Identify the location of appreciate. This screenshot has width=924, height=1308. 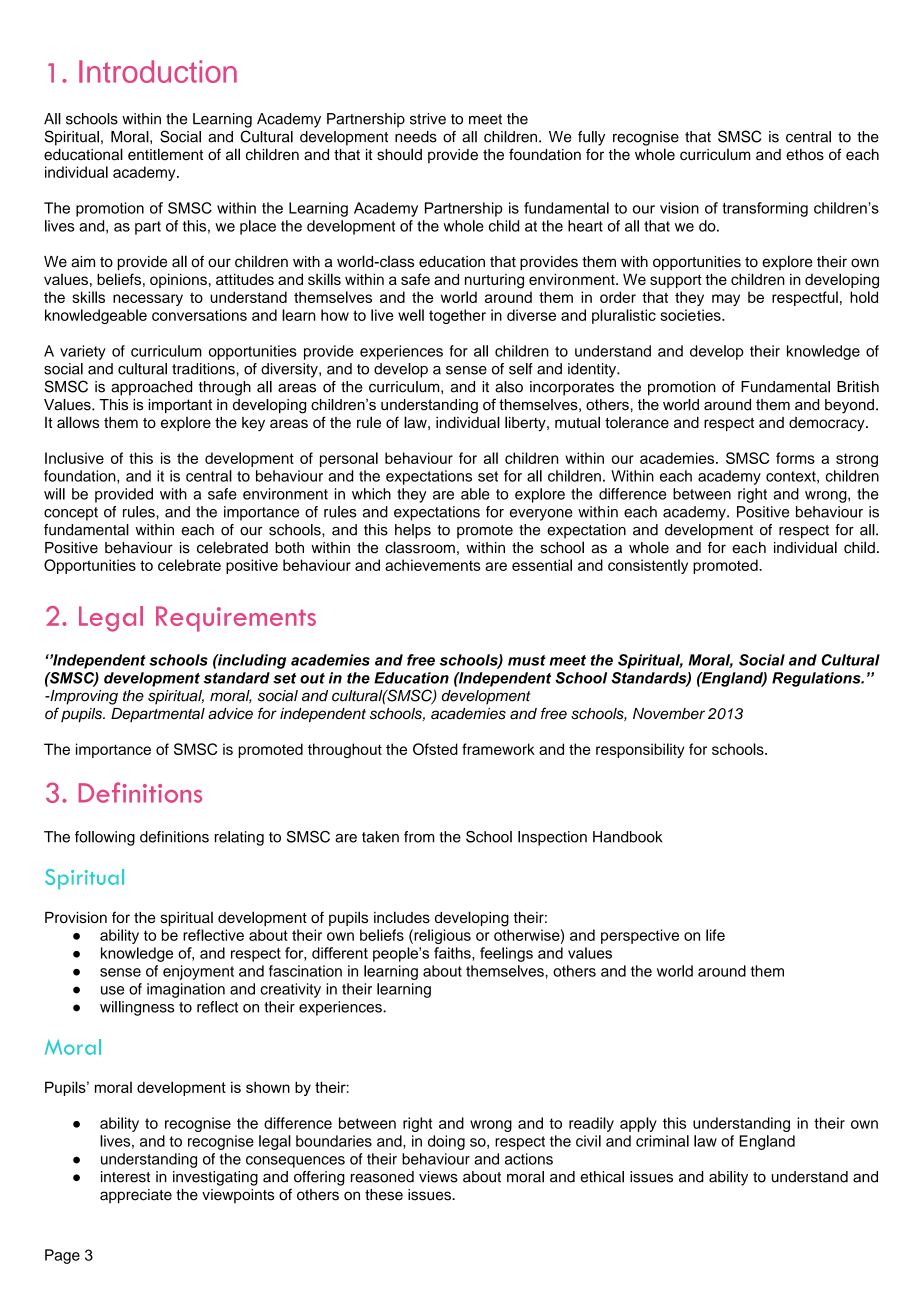
(136, 1196).
